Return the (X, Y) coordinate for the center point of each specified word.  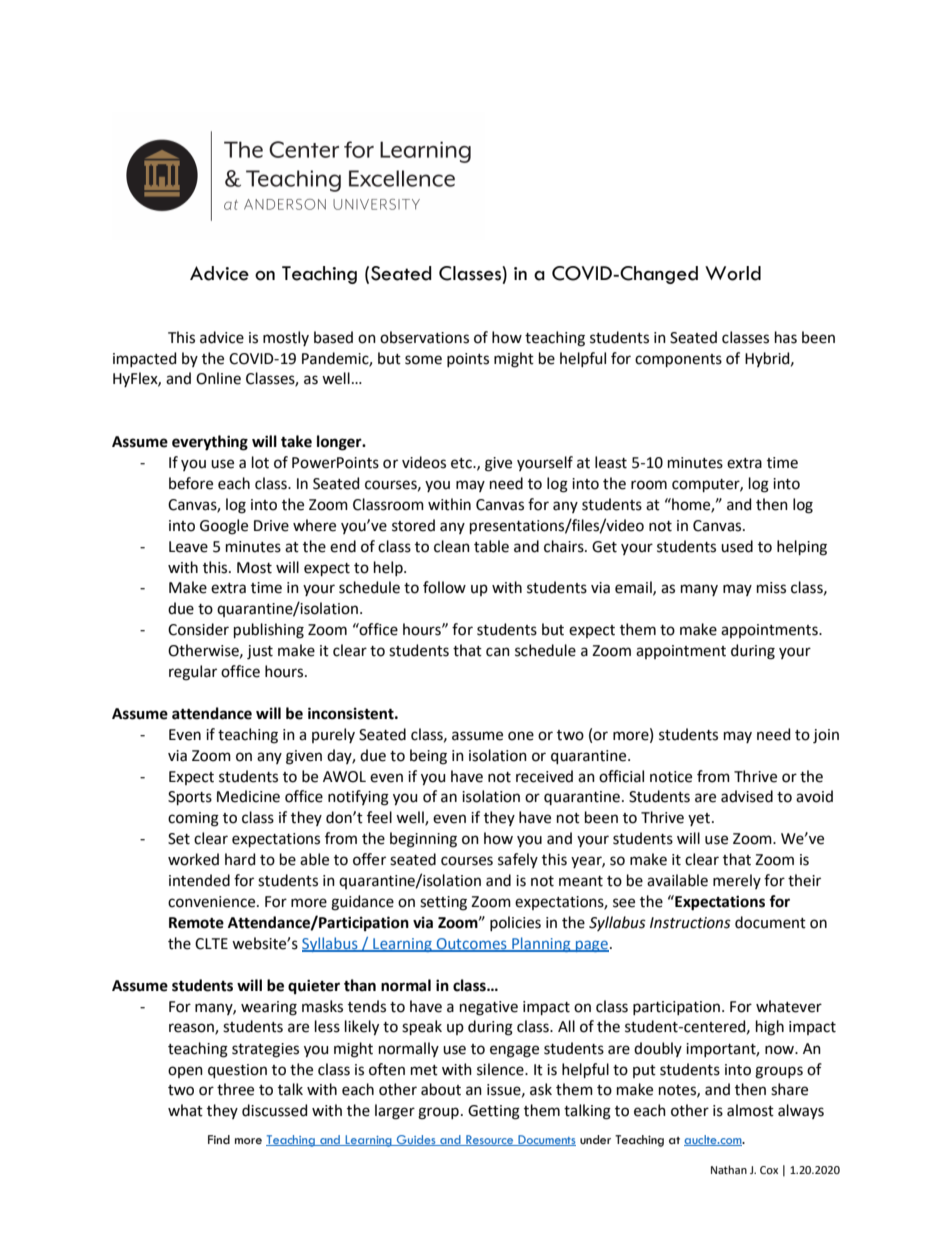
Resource (490, 1140)
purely (333, 735)
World (733, 273)
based (333, 337)
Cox (769, 1170)
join (826, 736)
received (544, 776)
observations (424, 337)
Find (219, 1139)
